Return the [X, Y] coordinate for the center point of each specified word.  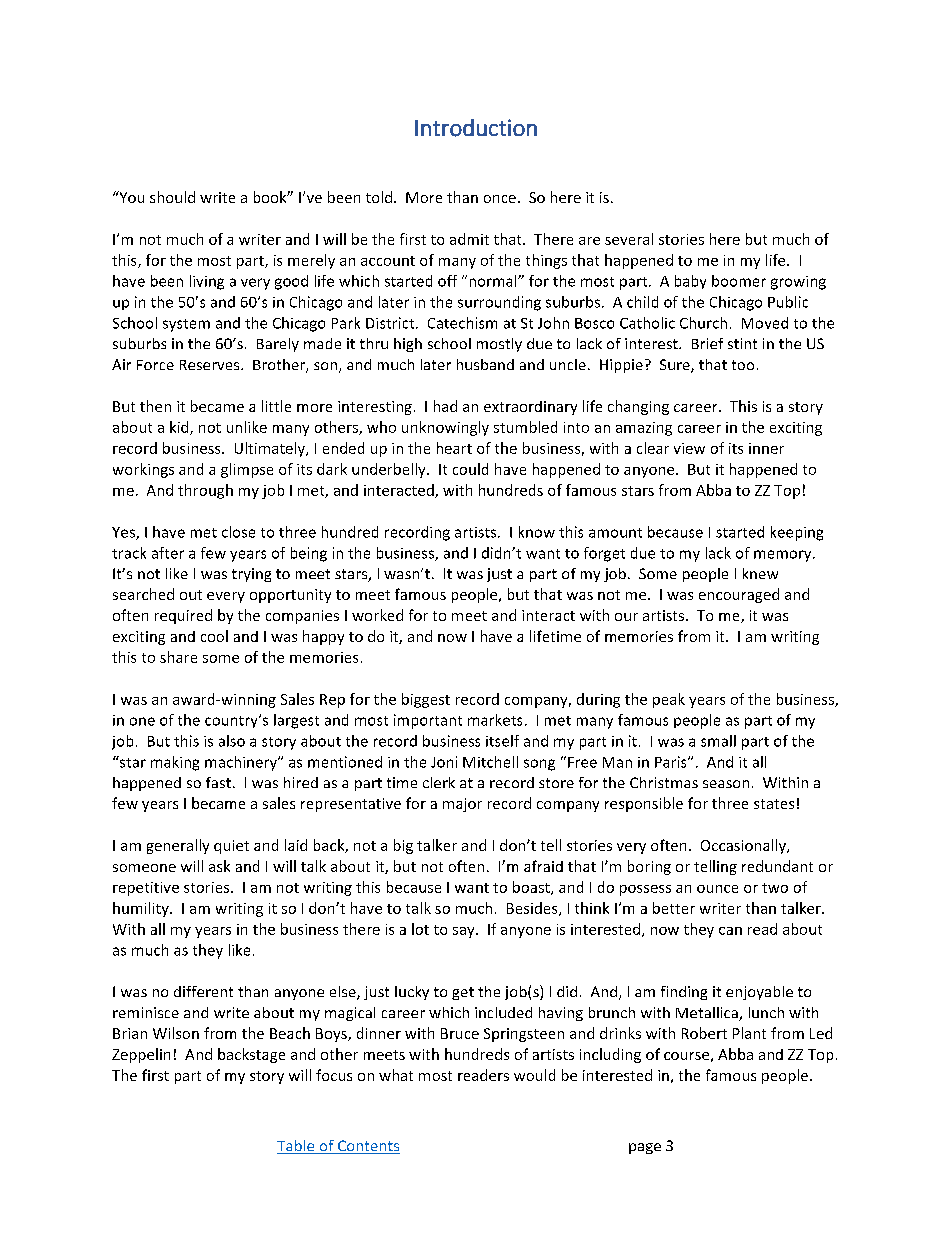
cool [214, 636]
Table [297, 1147]
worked [377, 615]
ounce [717, 889]
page [645, 1148]
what [396, 1075]
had [445, 406]
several [629, 239]
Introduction [476, 128]
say [465, 932]
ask [219, 866]
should [172, 197]
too [743, 365]
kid [180, 428]
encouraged [739, 595]
